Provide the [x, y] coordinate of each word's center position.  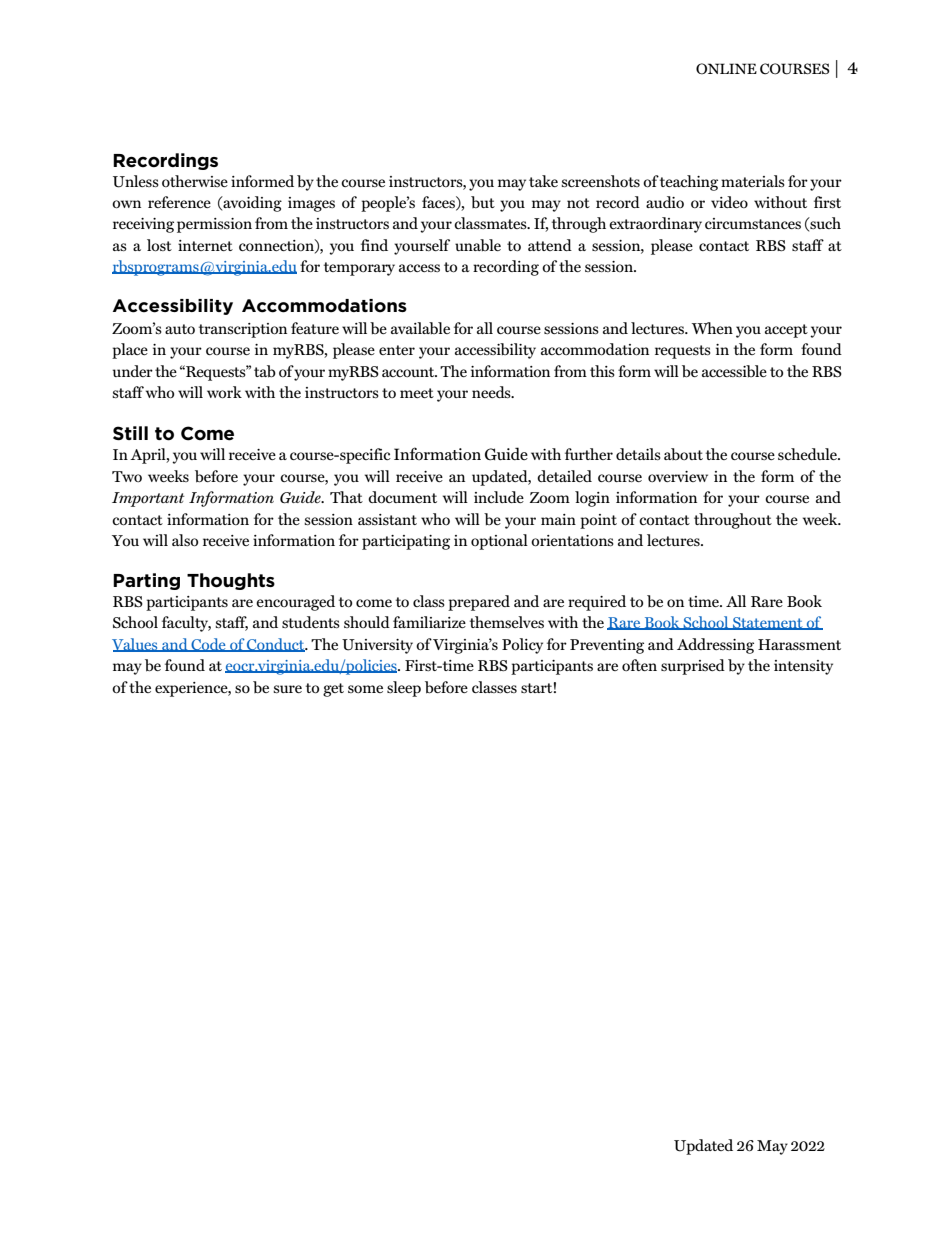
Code [208, 645]
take [543, 181]
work [224, 392]
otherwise [195, 181]
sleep [404, 689]
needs [492, 392]
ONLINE [726, 69]
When [712, 328]
